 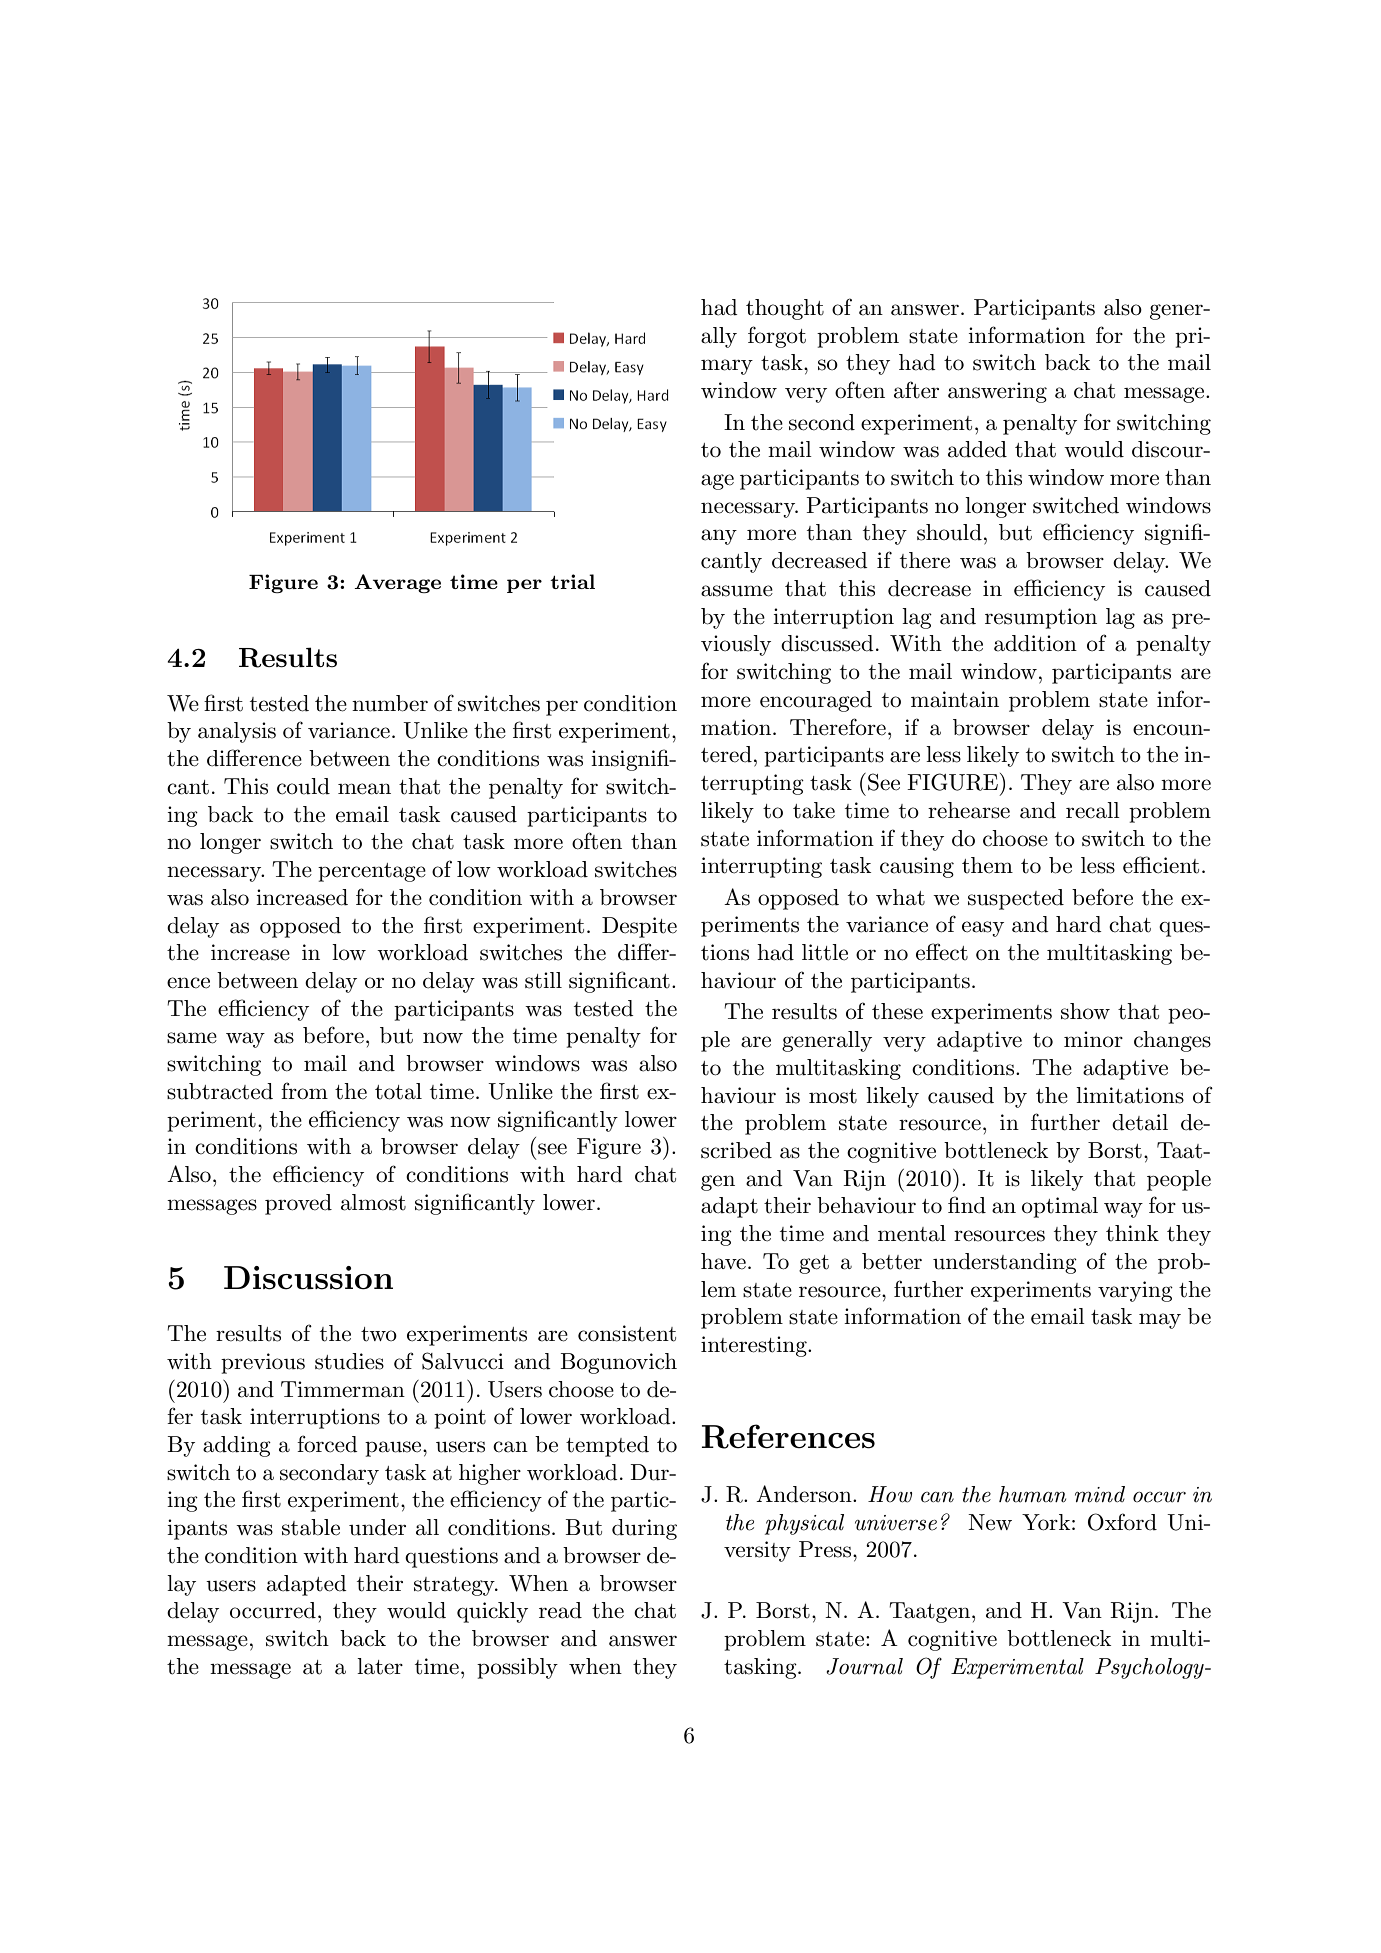 What do you see at coordinates (639, 927) in the document?
I see `Despite` at bounding box center [639, 927].
